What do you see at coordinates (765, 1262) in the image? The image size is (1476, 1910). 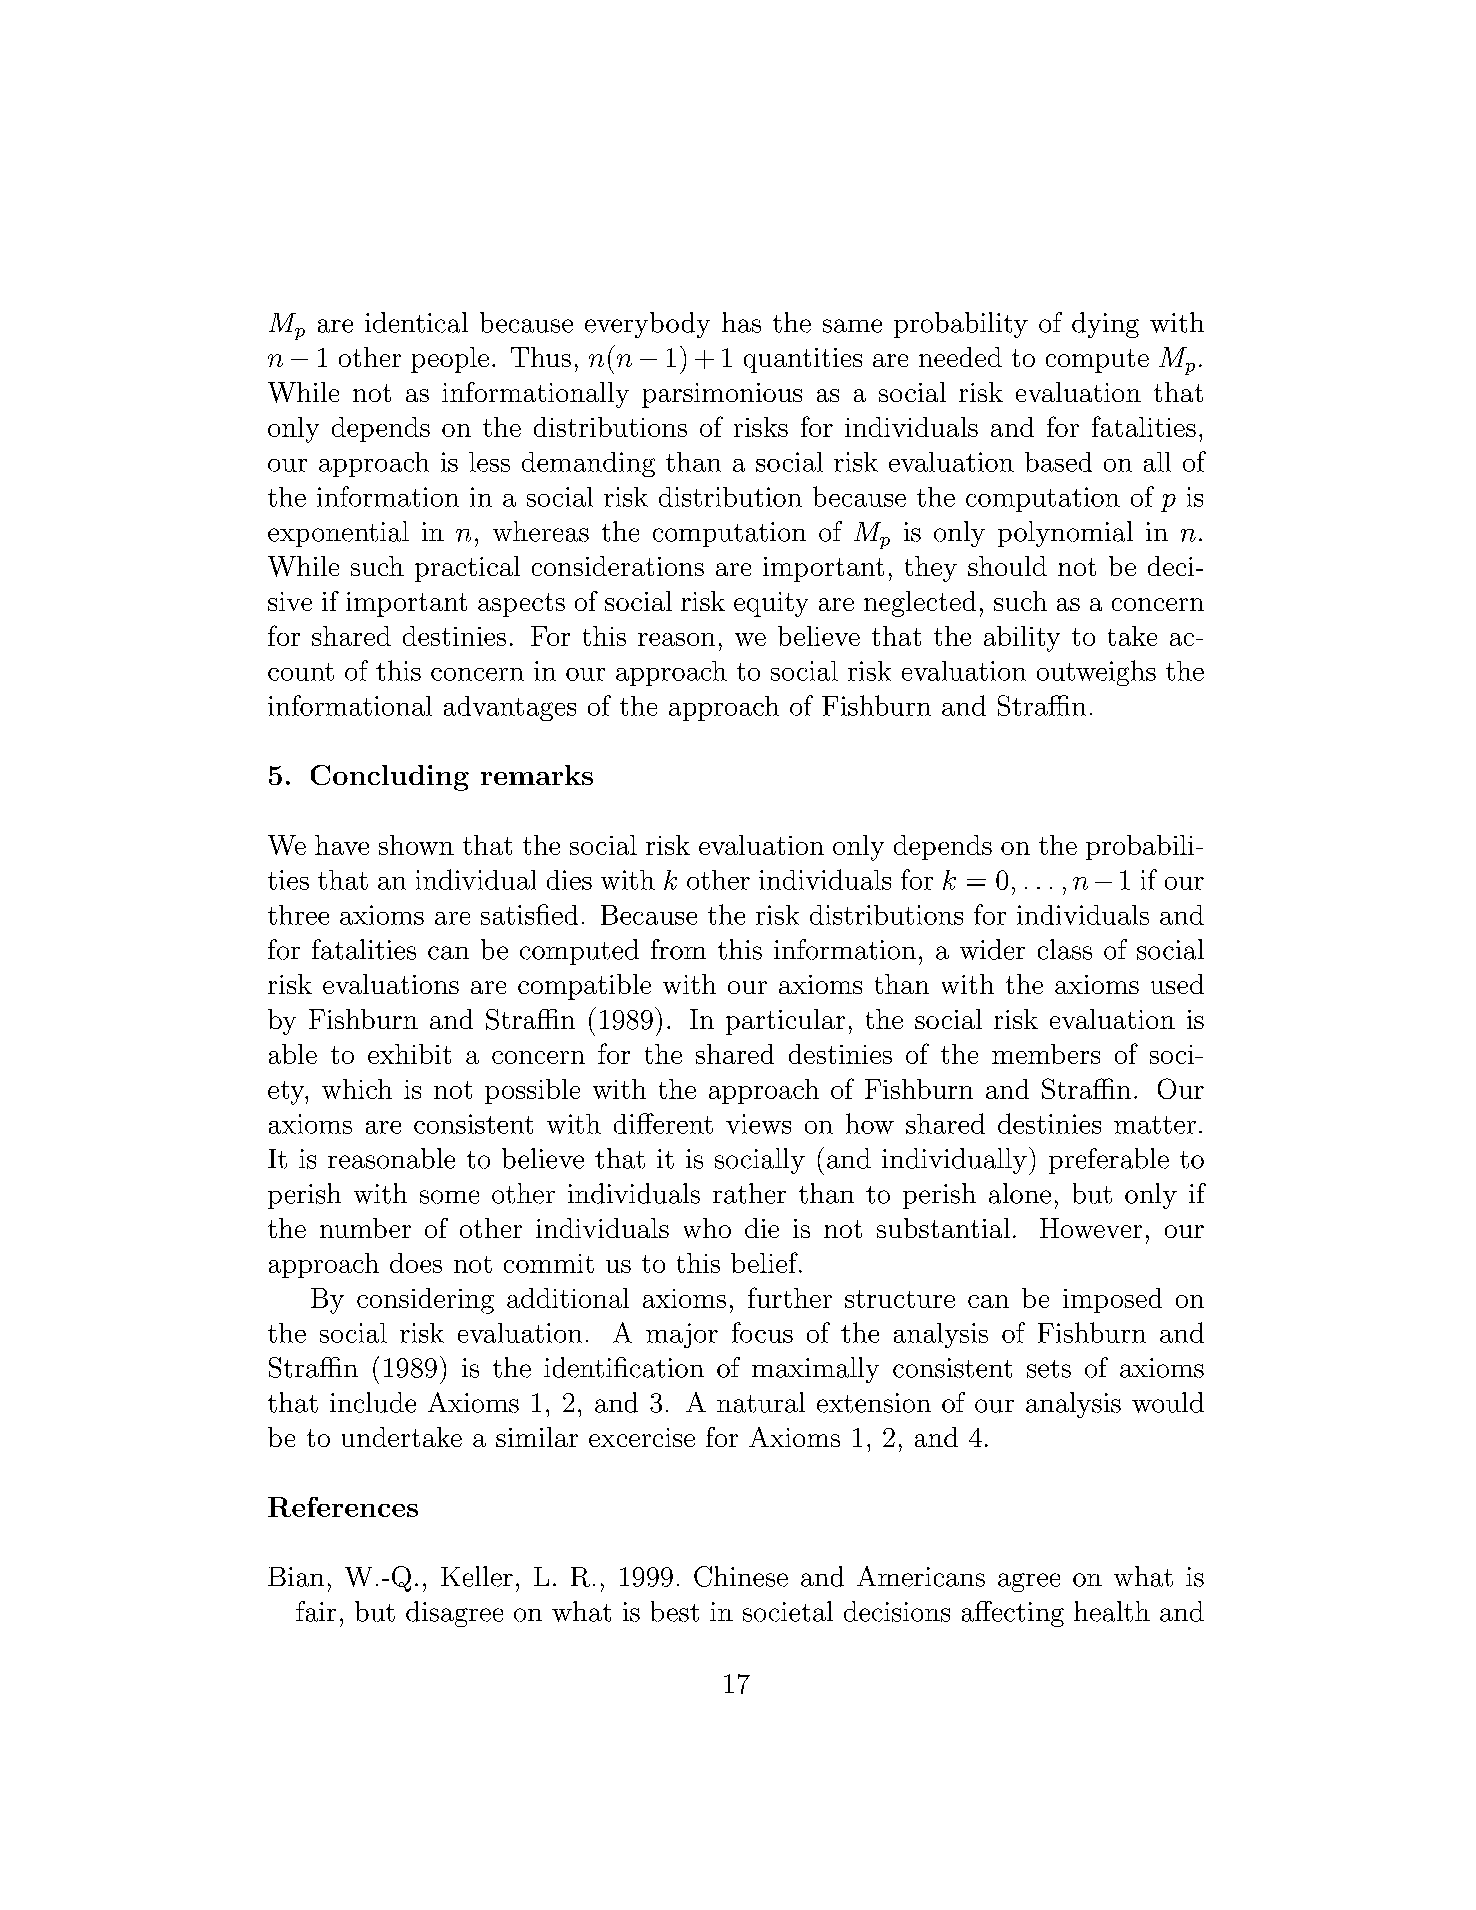 I see `belief` at bounding box center [765, 1262].
